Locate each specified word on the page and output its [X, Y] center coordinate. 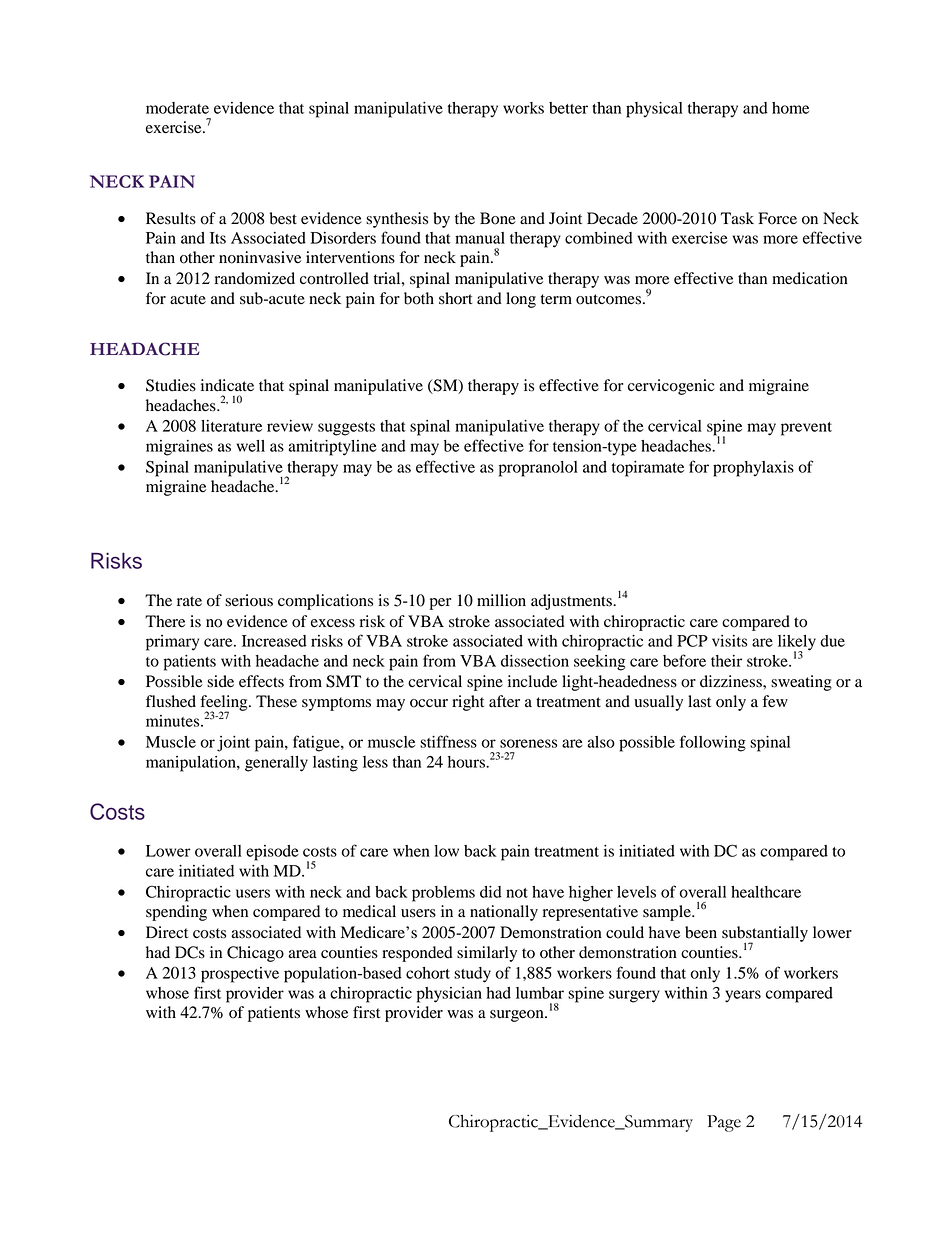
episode [272, 853]
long [521, 300]
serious [249, 600]
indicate [227, 385]
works [523, 108]
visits [730, 641]
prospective [240, 975]
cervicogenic [671, 387]
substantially [765, 935]
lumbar [540, 993]
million [501, 600]
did [491, 892]
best [283, 218]
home [790, 108]
